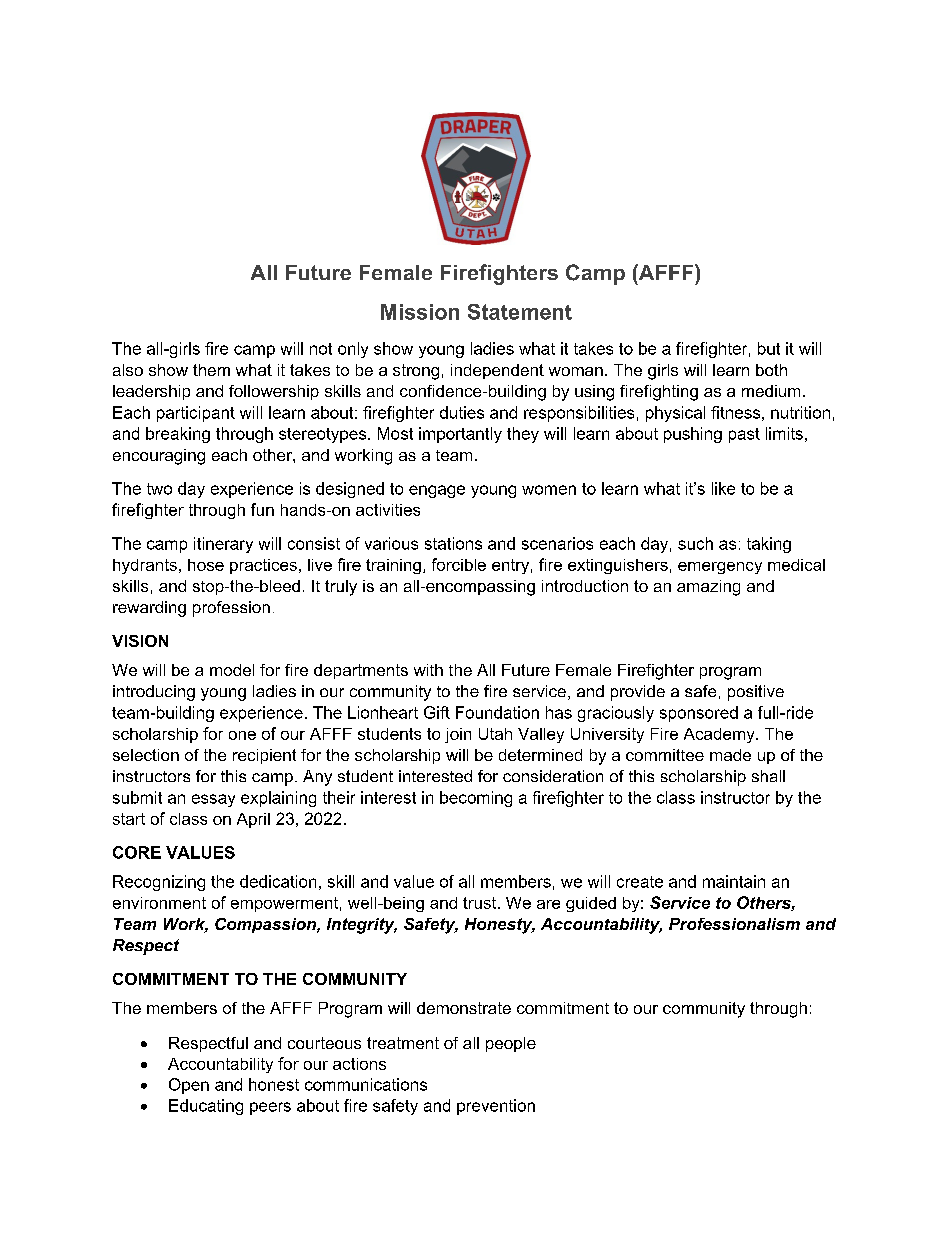 This page has width=952, height=1233. Describe the element at coordinates (695, 543) in the page. I see `such` at that location.
